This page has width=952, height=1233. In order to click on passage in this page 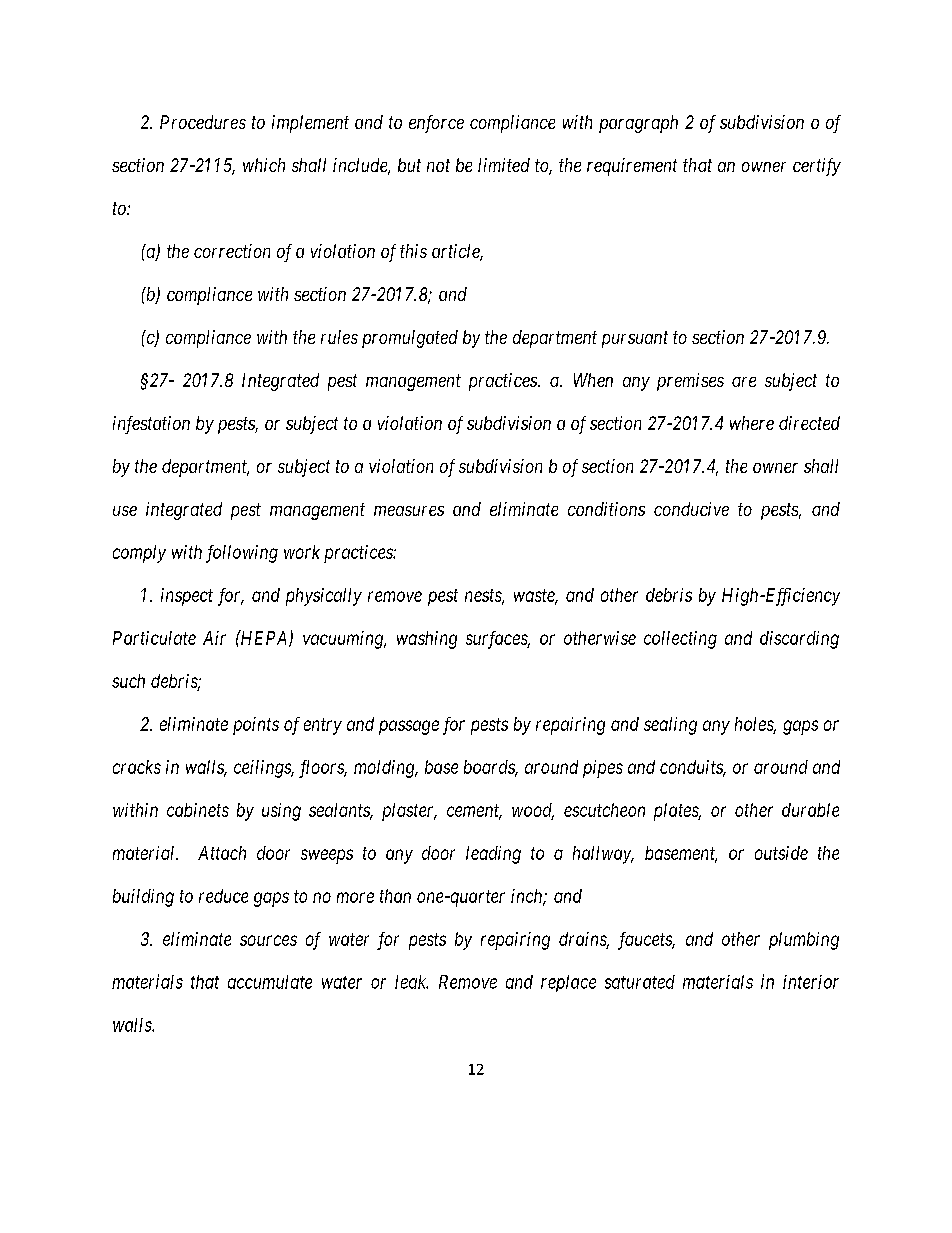, I will do `click(409, 727)`.
